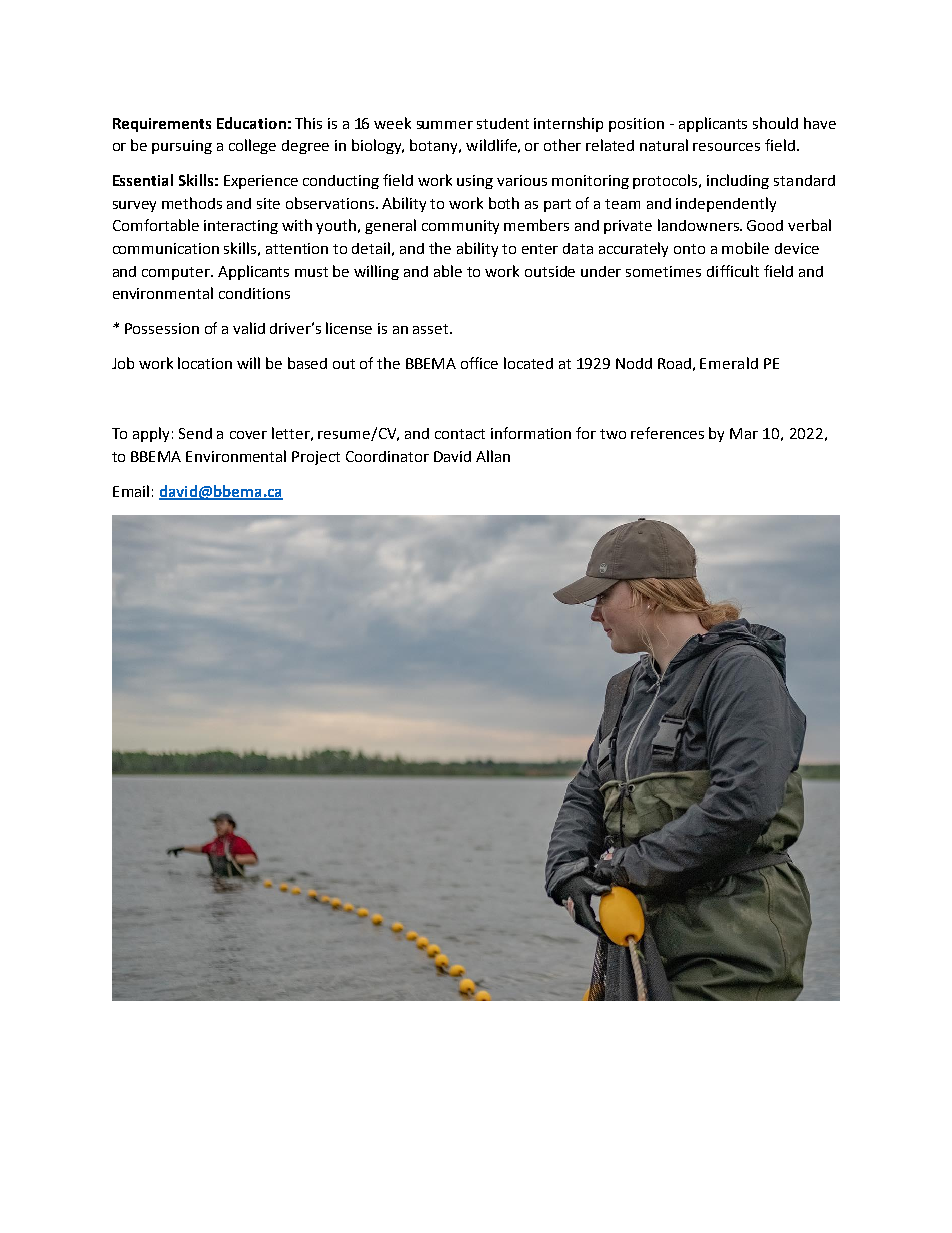  Describe the element at coordinates (479, 363) in the document. I see `office` at that location.
